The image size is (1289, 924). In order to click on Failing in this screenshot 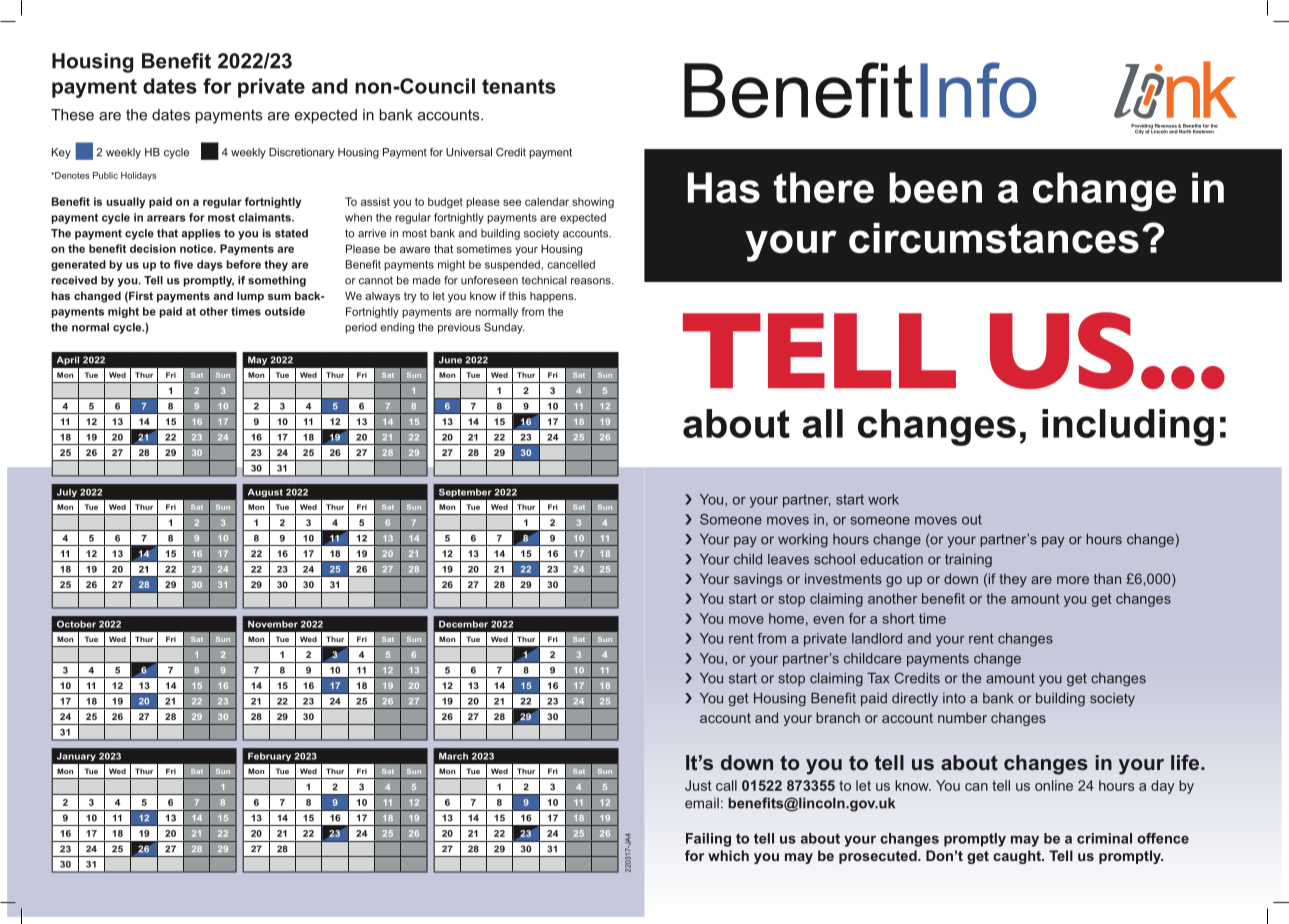, I will do `click(708, 840)`.
